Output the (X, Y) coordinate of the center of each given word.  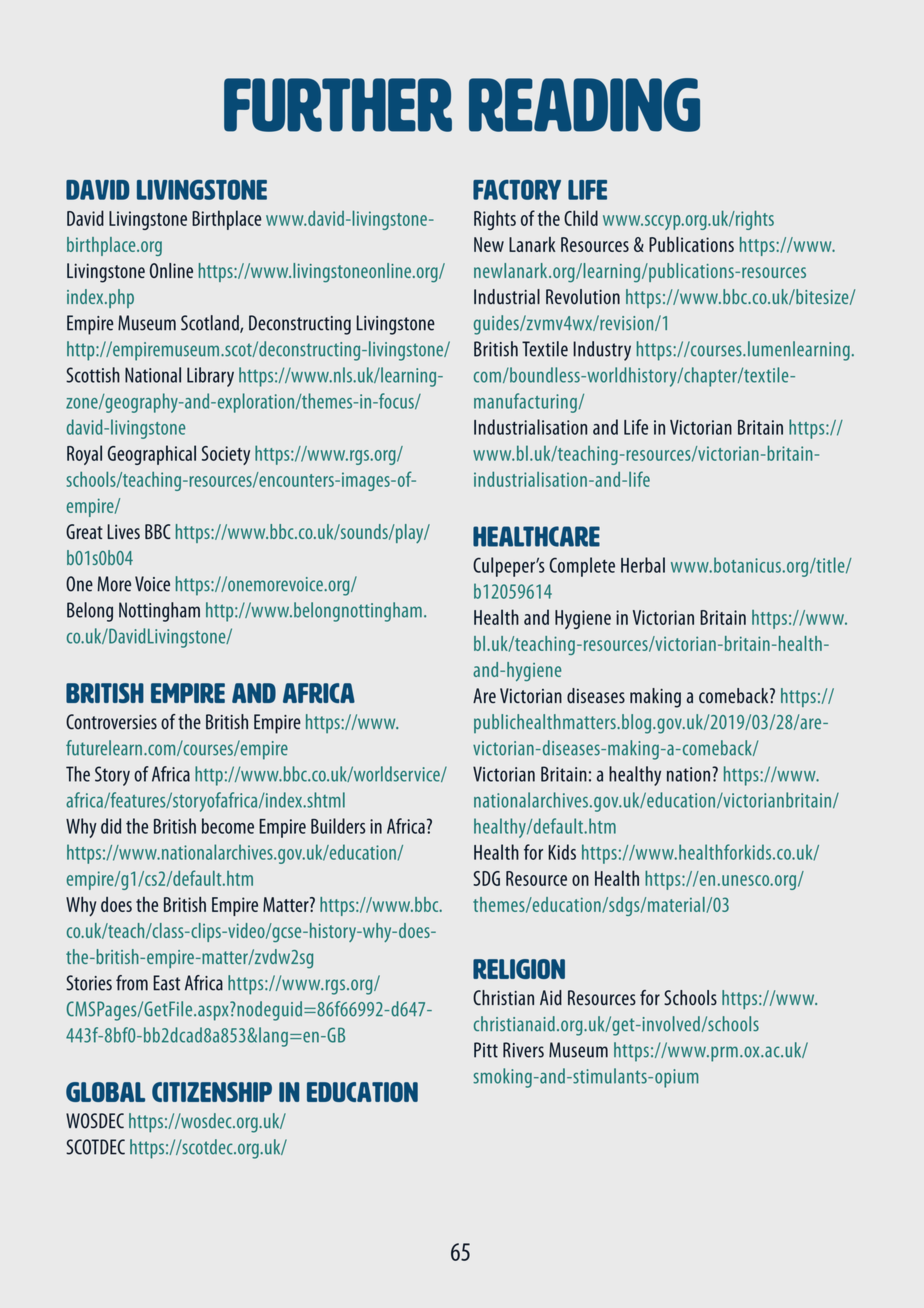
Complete (582, 567)
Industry (602, 351)
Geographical (152, 455)
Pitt (486, 1050)
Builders (338, 826)
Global (105, 1092)
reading (584, 105)
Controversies (111, 722)
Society (226, 455)
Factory (517, 189)
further (338, 105)
